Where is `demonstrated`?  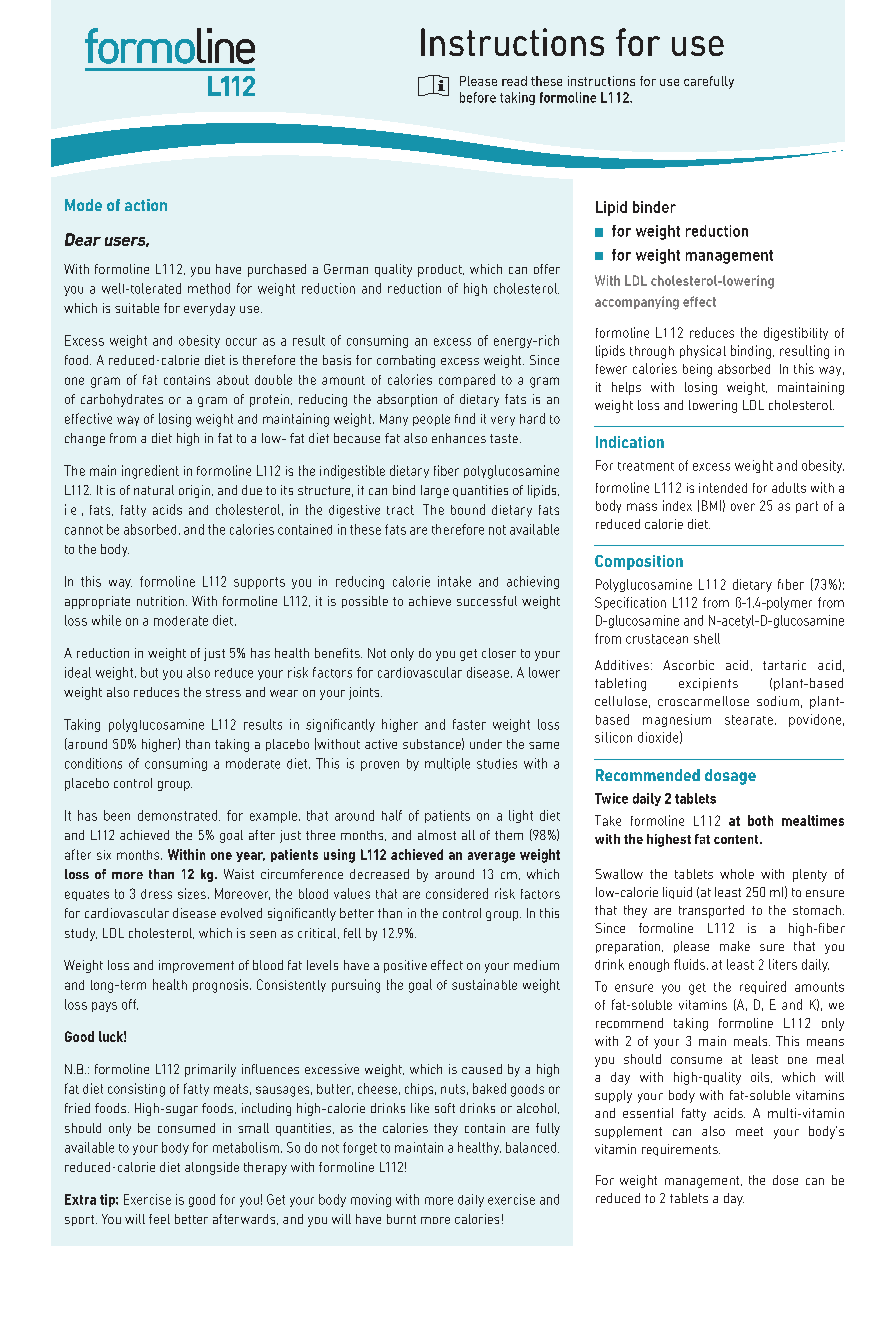 demonstrated is located at coordinates (179, 815).
